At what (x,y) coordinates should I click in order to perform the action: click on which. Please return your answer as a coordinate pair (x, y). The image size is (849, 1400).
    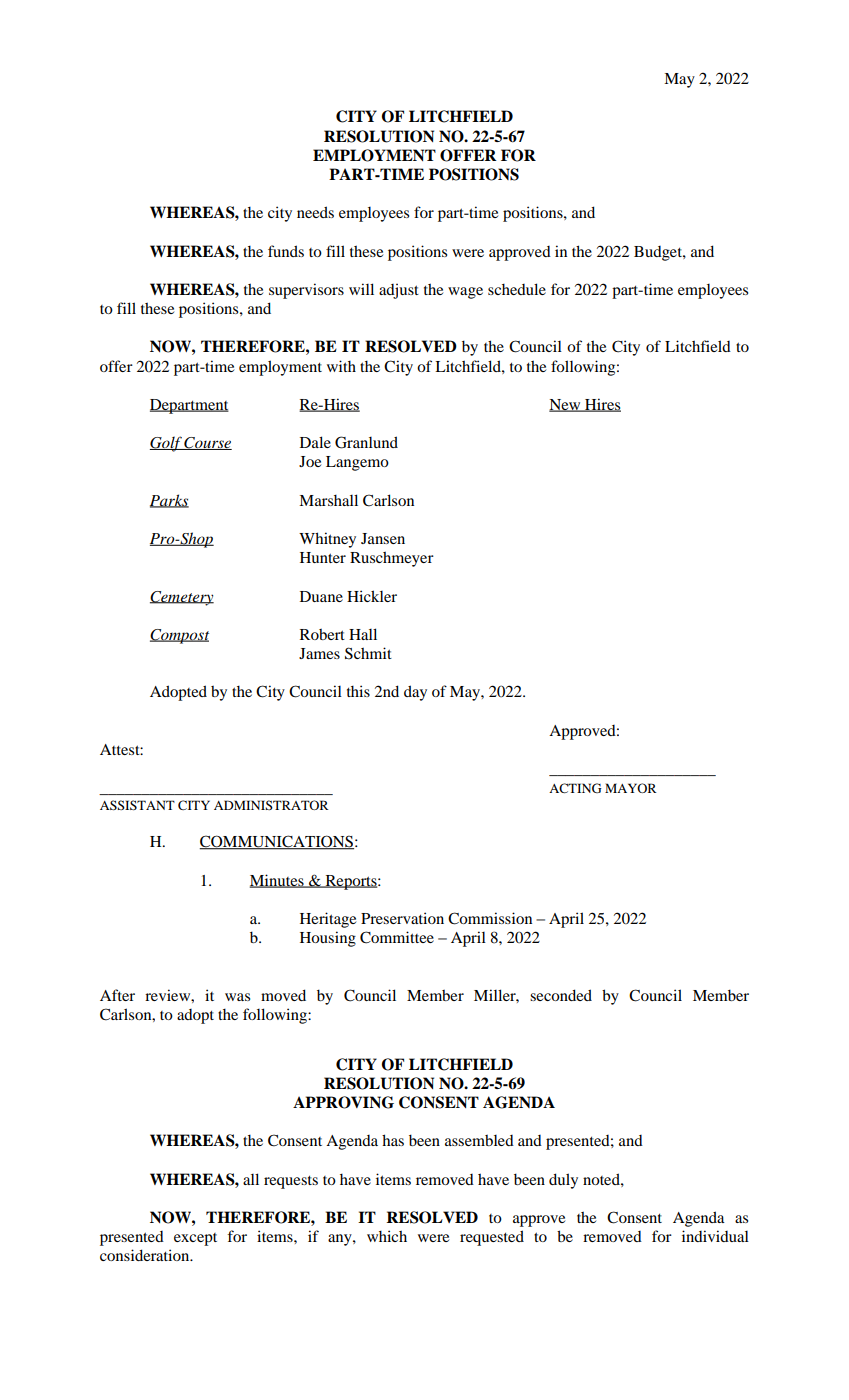
    Looking at the image, I should click on (387, 1236).
